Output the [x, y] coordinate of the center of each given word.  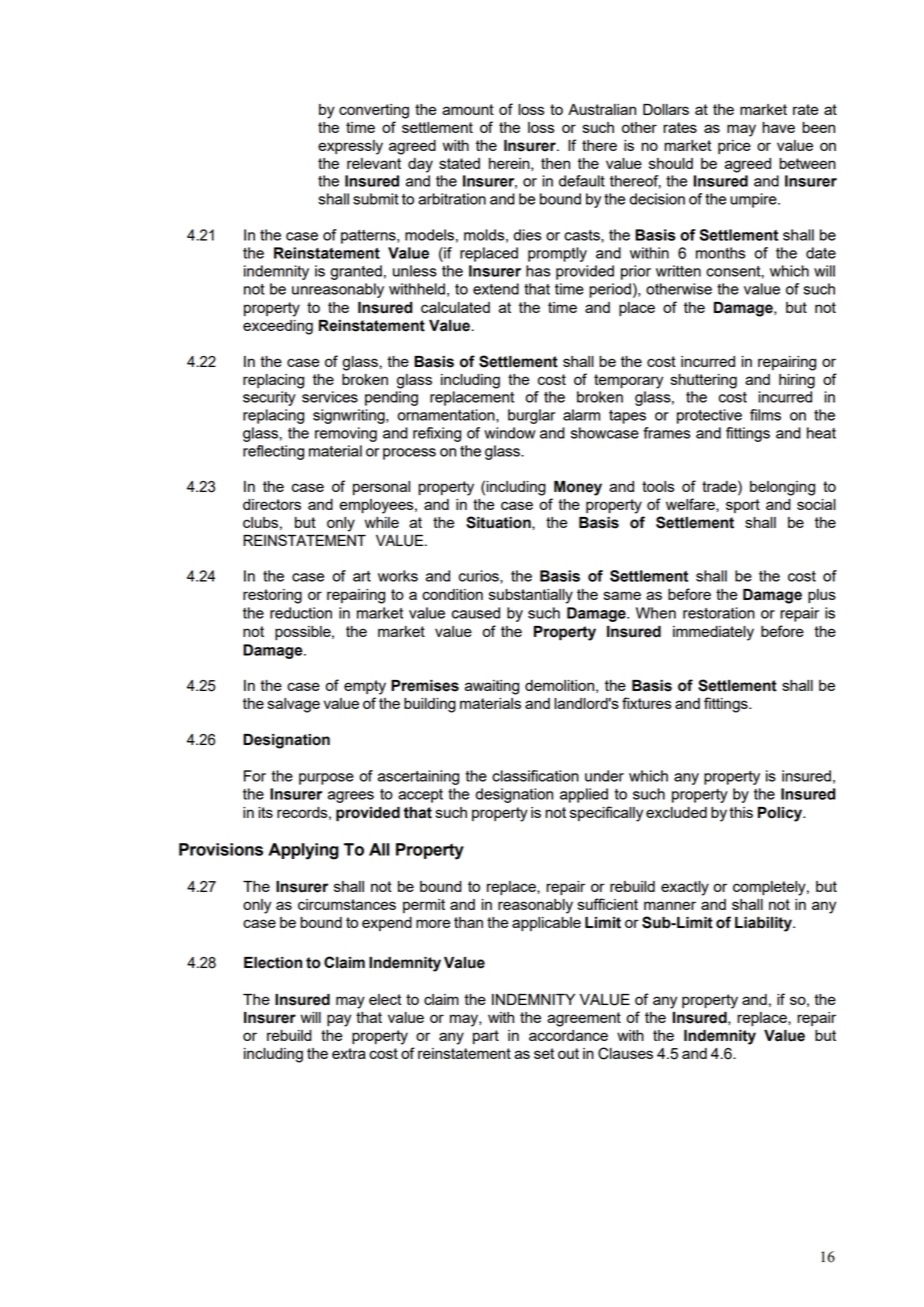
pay [339, 1020]
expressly [350, 147]
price [734, 147]
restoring [272, 596]
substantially [531, 596]
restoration [719, 613]
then [555, 163]
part [486, 1037]
